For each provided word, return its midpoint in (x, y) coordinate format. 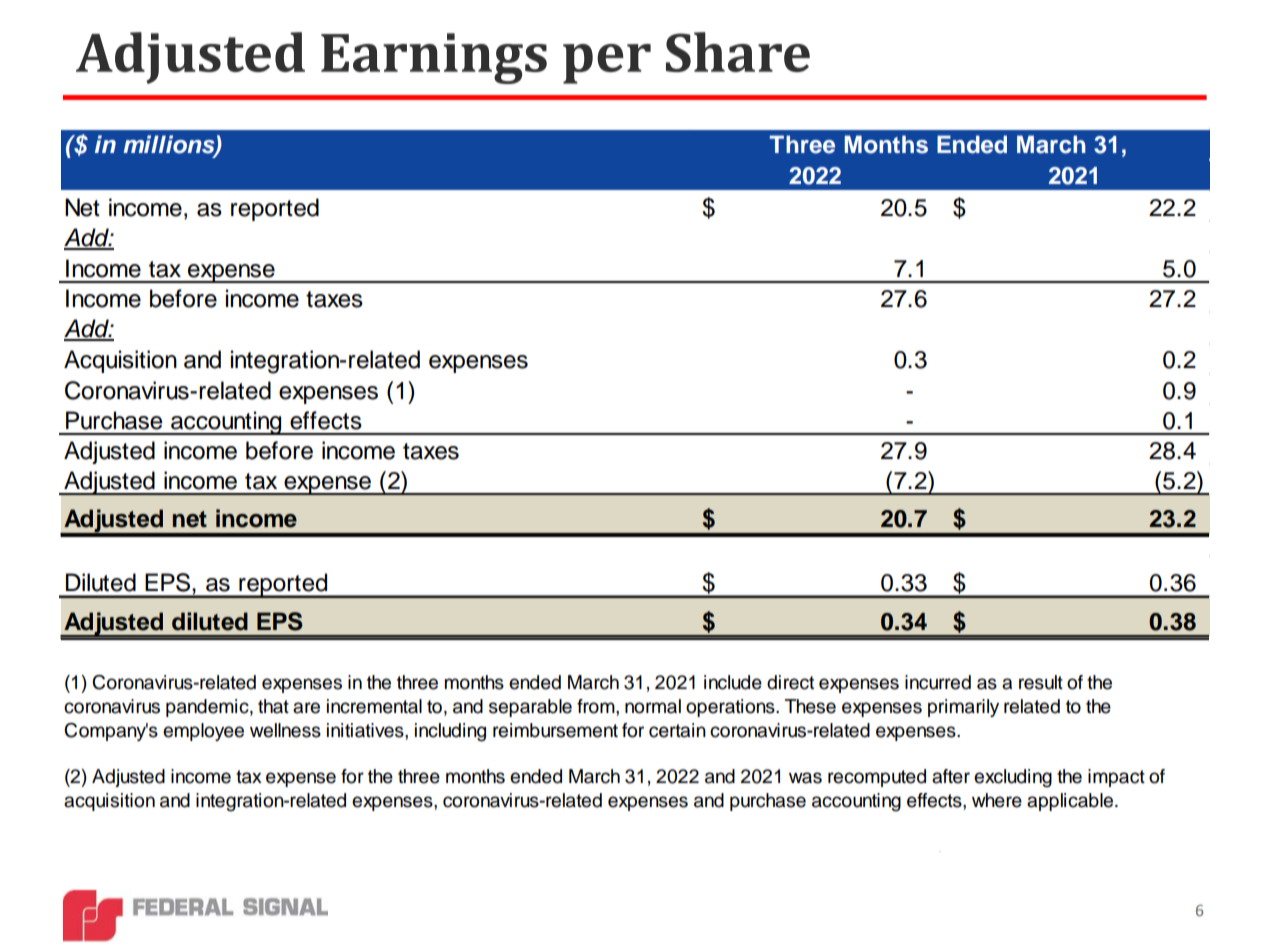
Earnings (434, 58)
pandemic (208, 708)
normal (653, 706)
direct (790, 682)
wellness (285, 730)
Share (738, 52)
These (810, 706)
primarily (963, 708)
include (733, 682)
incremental (374, 706)
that (273, 706)
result (1041, 682)
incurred (938, 682)
